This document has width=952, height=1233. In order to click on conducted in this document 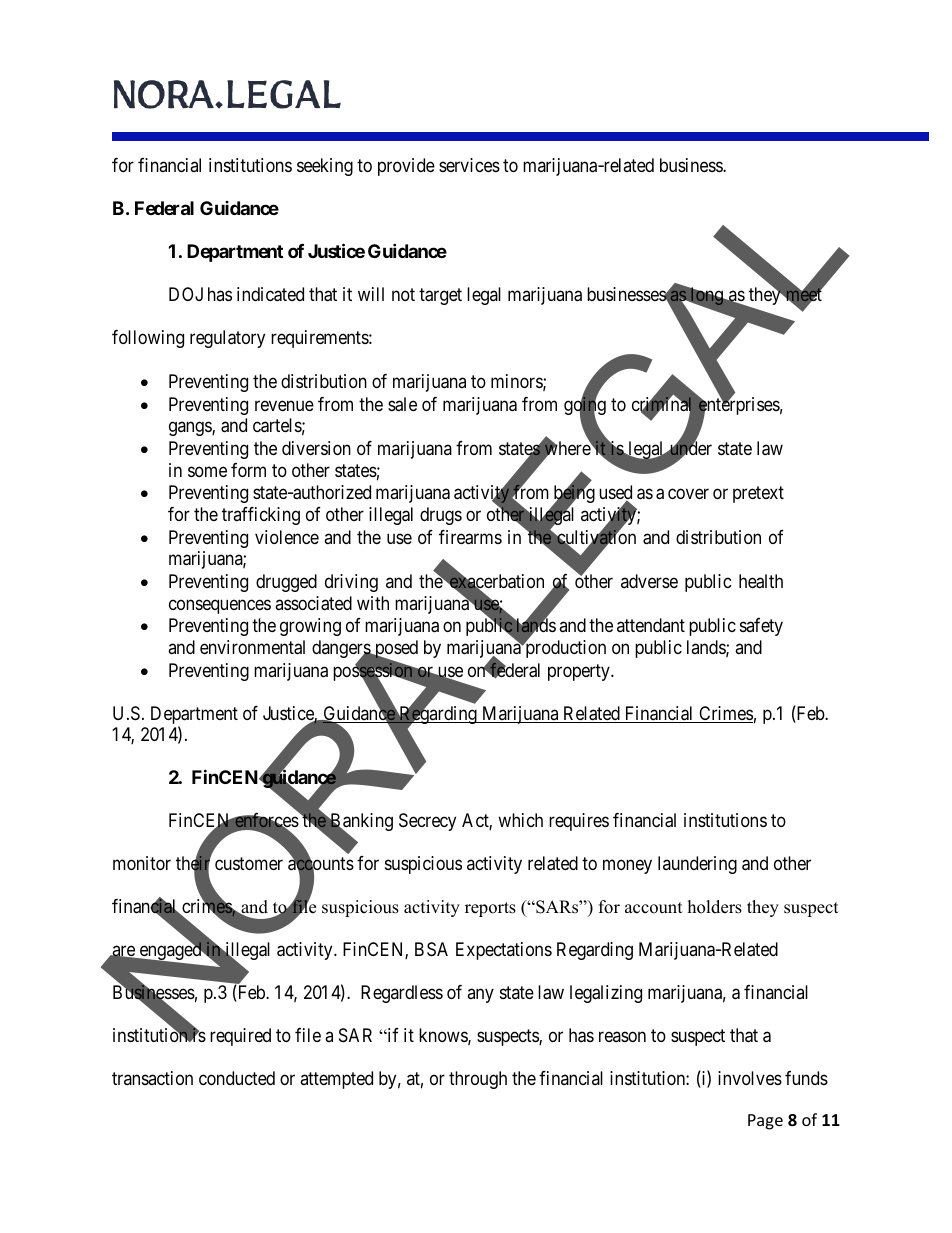, I will do `click(237, 1078)`.
